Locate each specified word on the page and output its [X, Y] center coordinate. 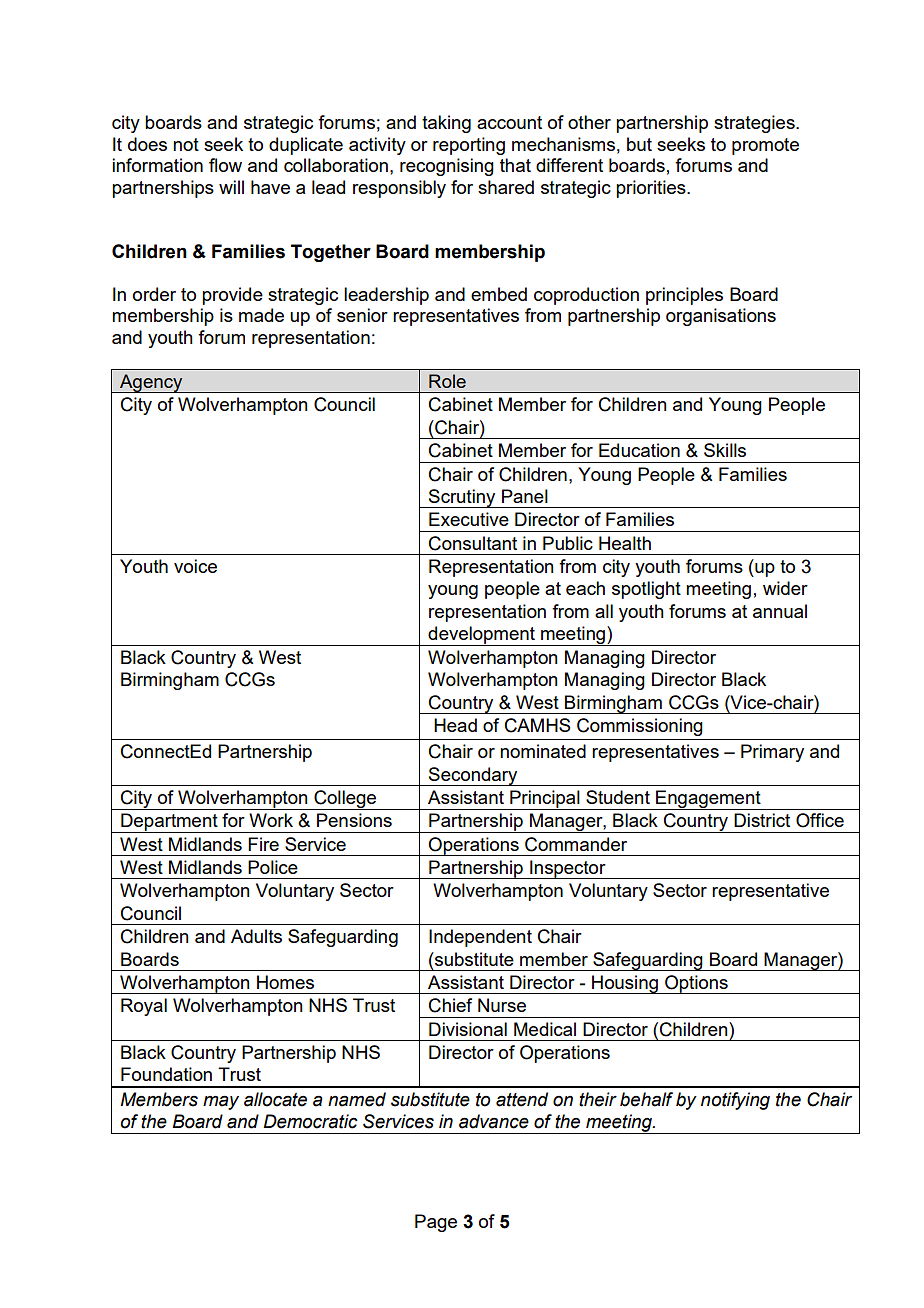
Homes [285, 982]
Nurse [502, 1005]
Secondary [473, 776]
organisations [721, 317]
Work [271, 820]
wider [785, 588]
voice [195, 566]
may [221, 1102]
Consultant [473, 543]
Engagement [708, 800]
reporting [469, 146]
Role [447, 381]
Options [696, 984]
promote [765, 146]
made [261, 315]
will [231, 187]
